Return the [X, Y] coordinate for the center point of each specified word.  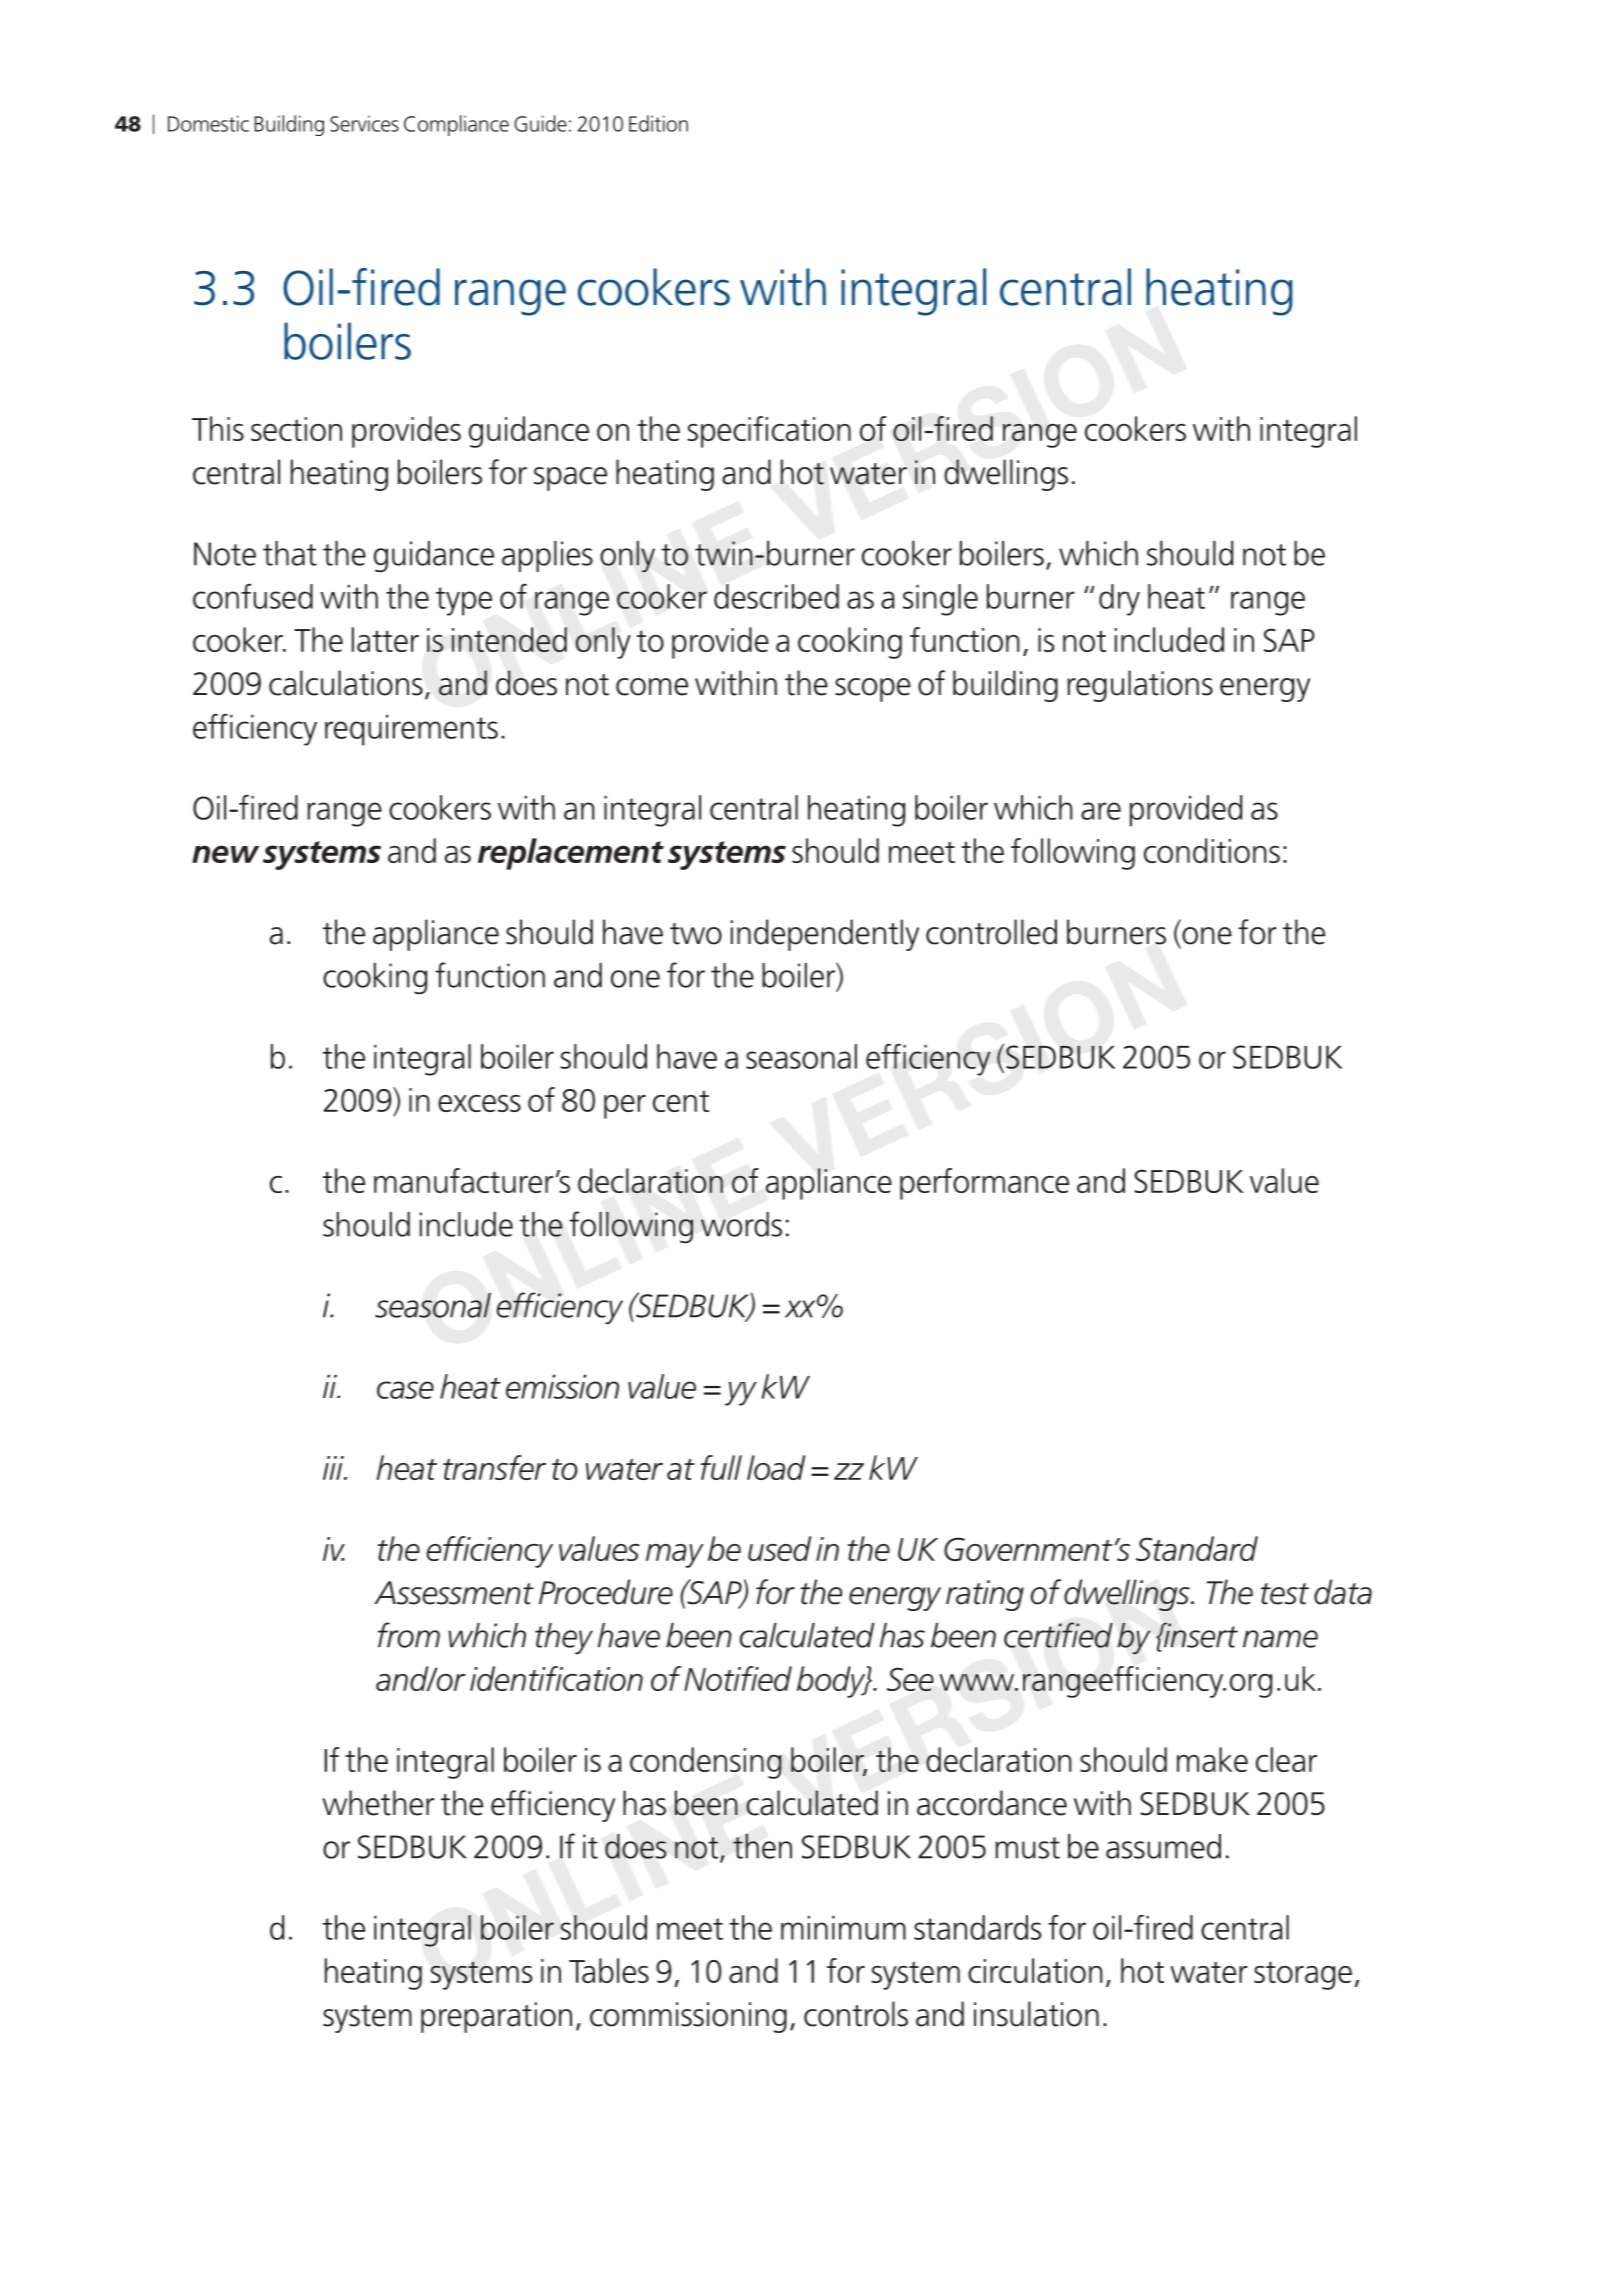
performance [984, 1184]
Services [364, 123]
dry [1119, 600]
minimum [843, 1928]
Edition [658, 123]
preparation [496, 2017]
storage [1303, 1976]
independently [825, 935]
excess [479, 1103]
